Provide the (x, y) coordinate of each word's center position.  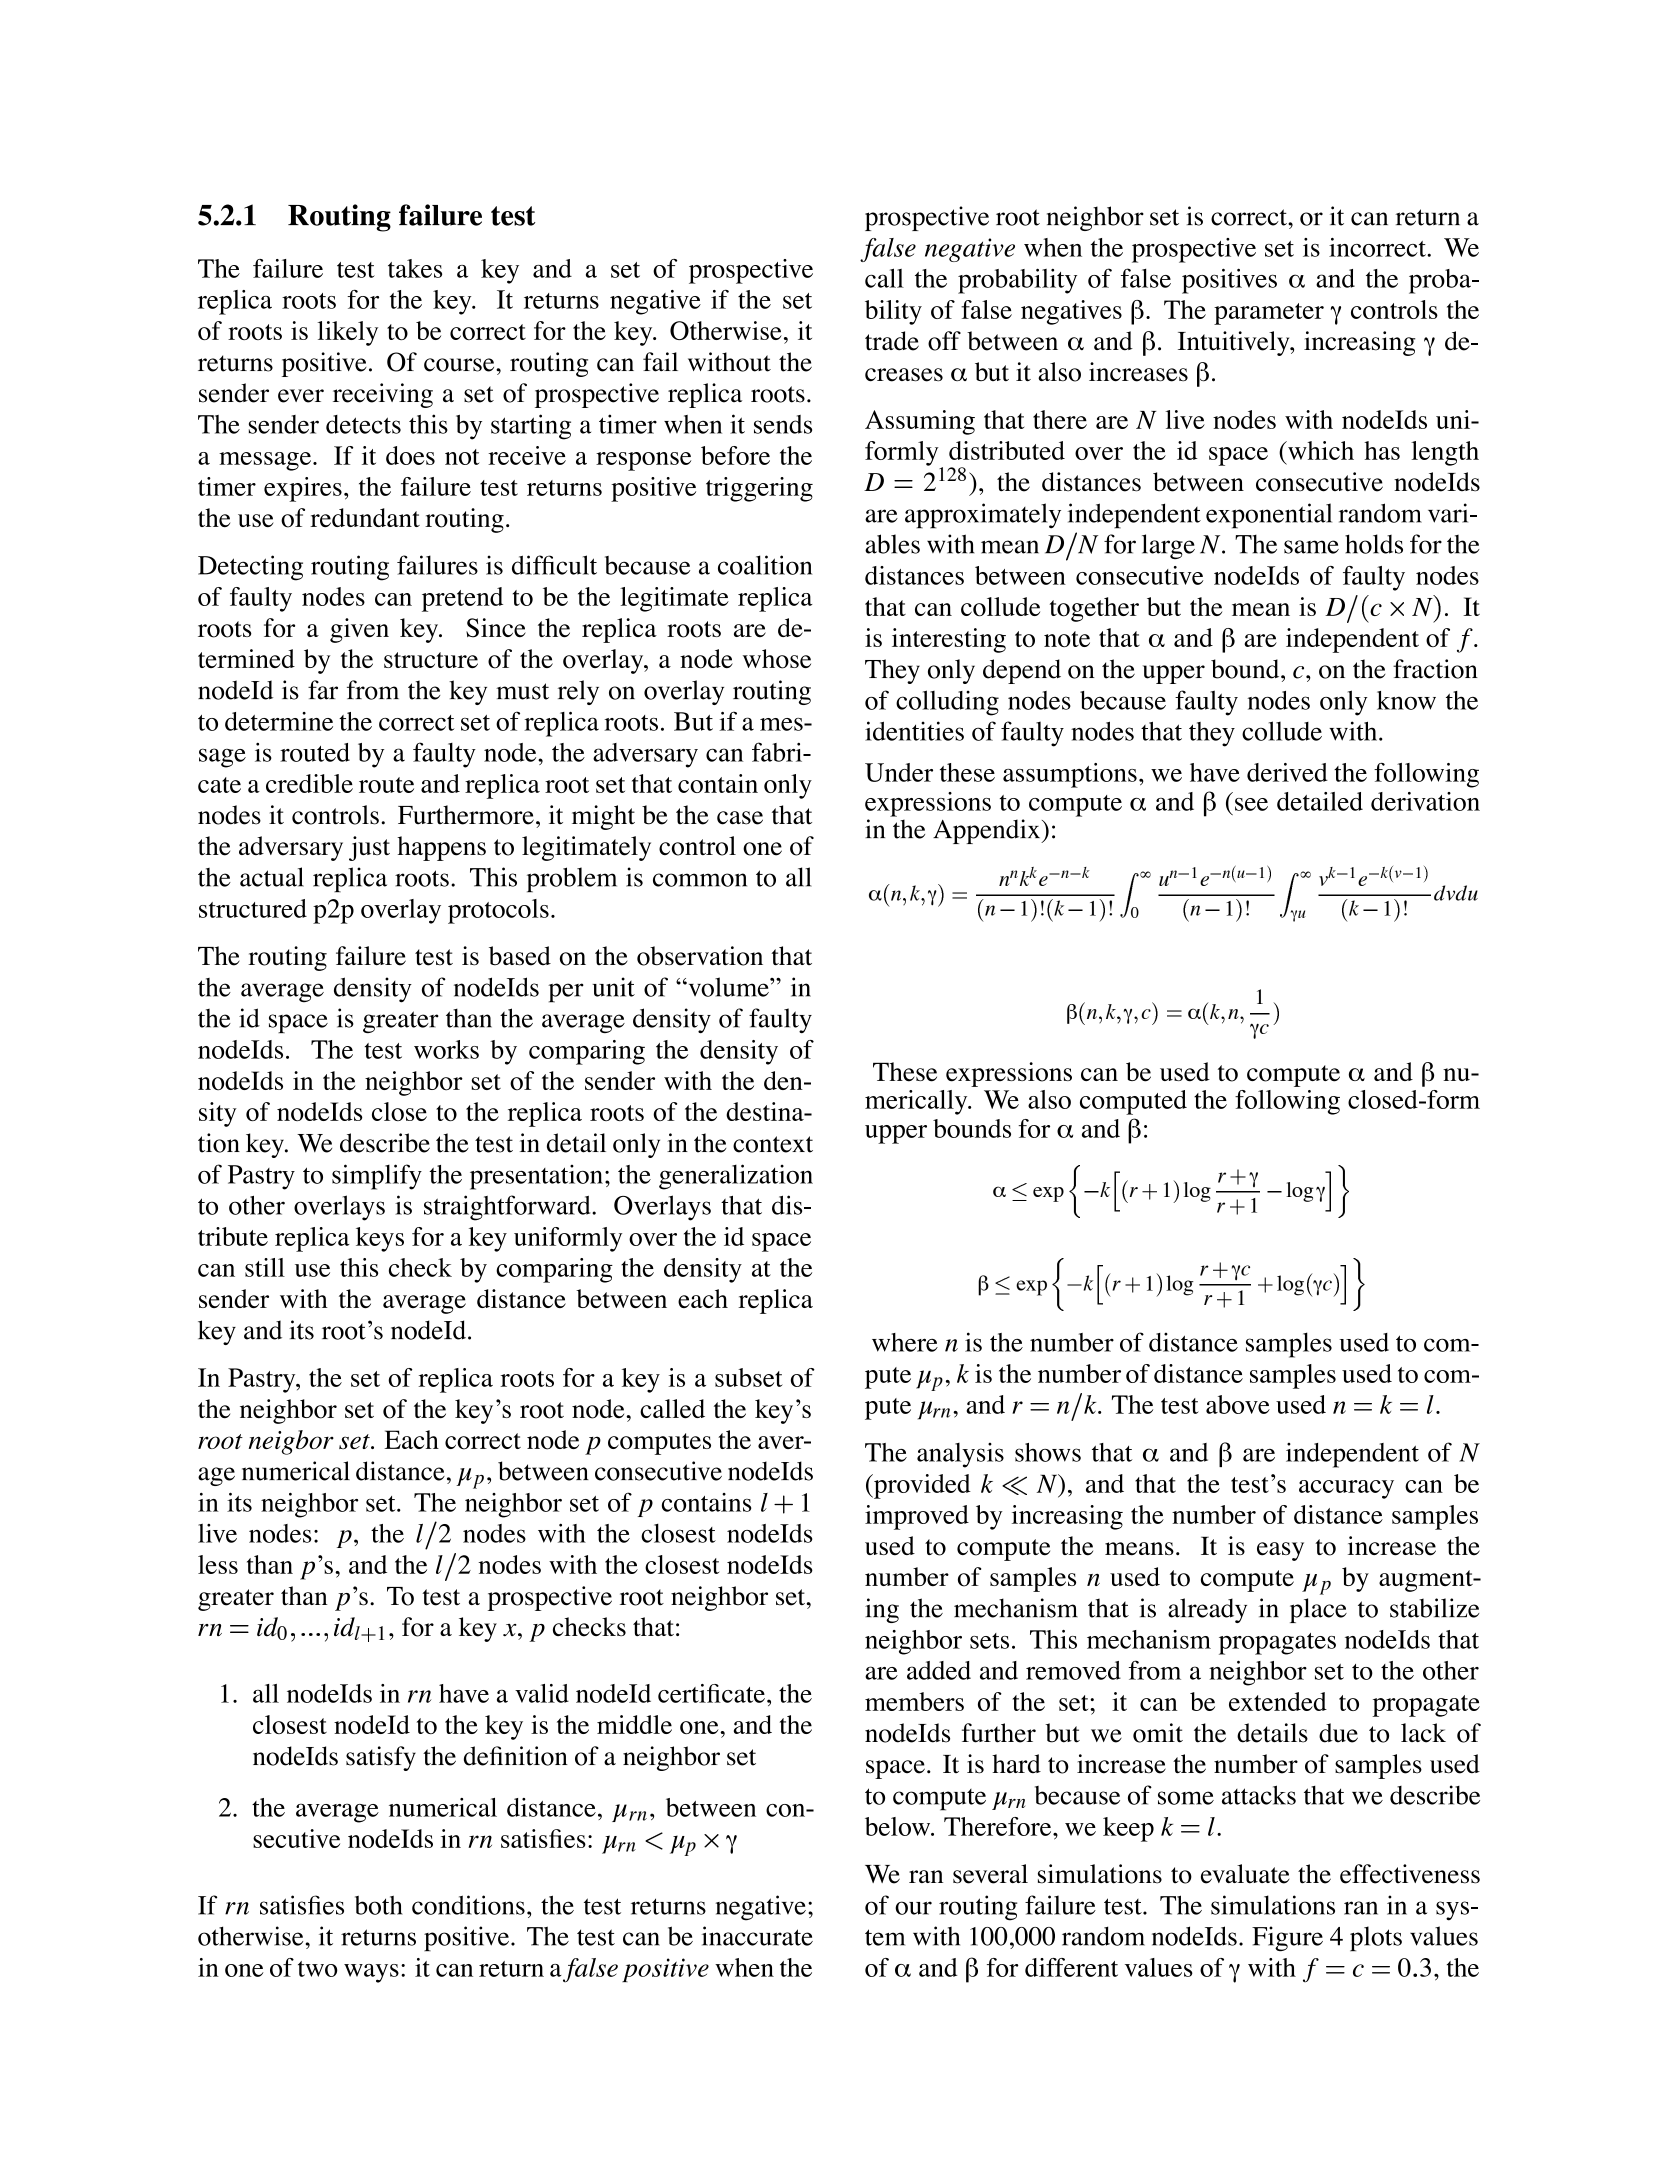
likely (347, 333)
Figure (1287, 1938)
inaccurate (757, 1936)
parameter (1269, 314)
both (379, 1905)
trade (892, 341)
